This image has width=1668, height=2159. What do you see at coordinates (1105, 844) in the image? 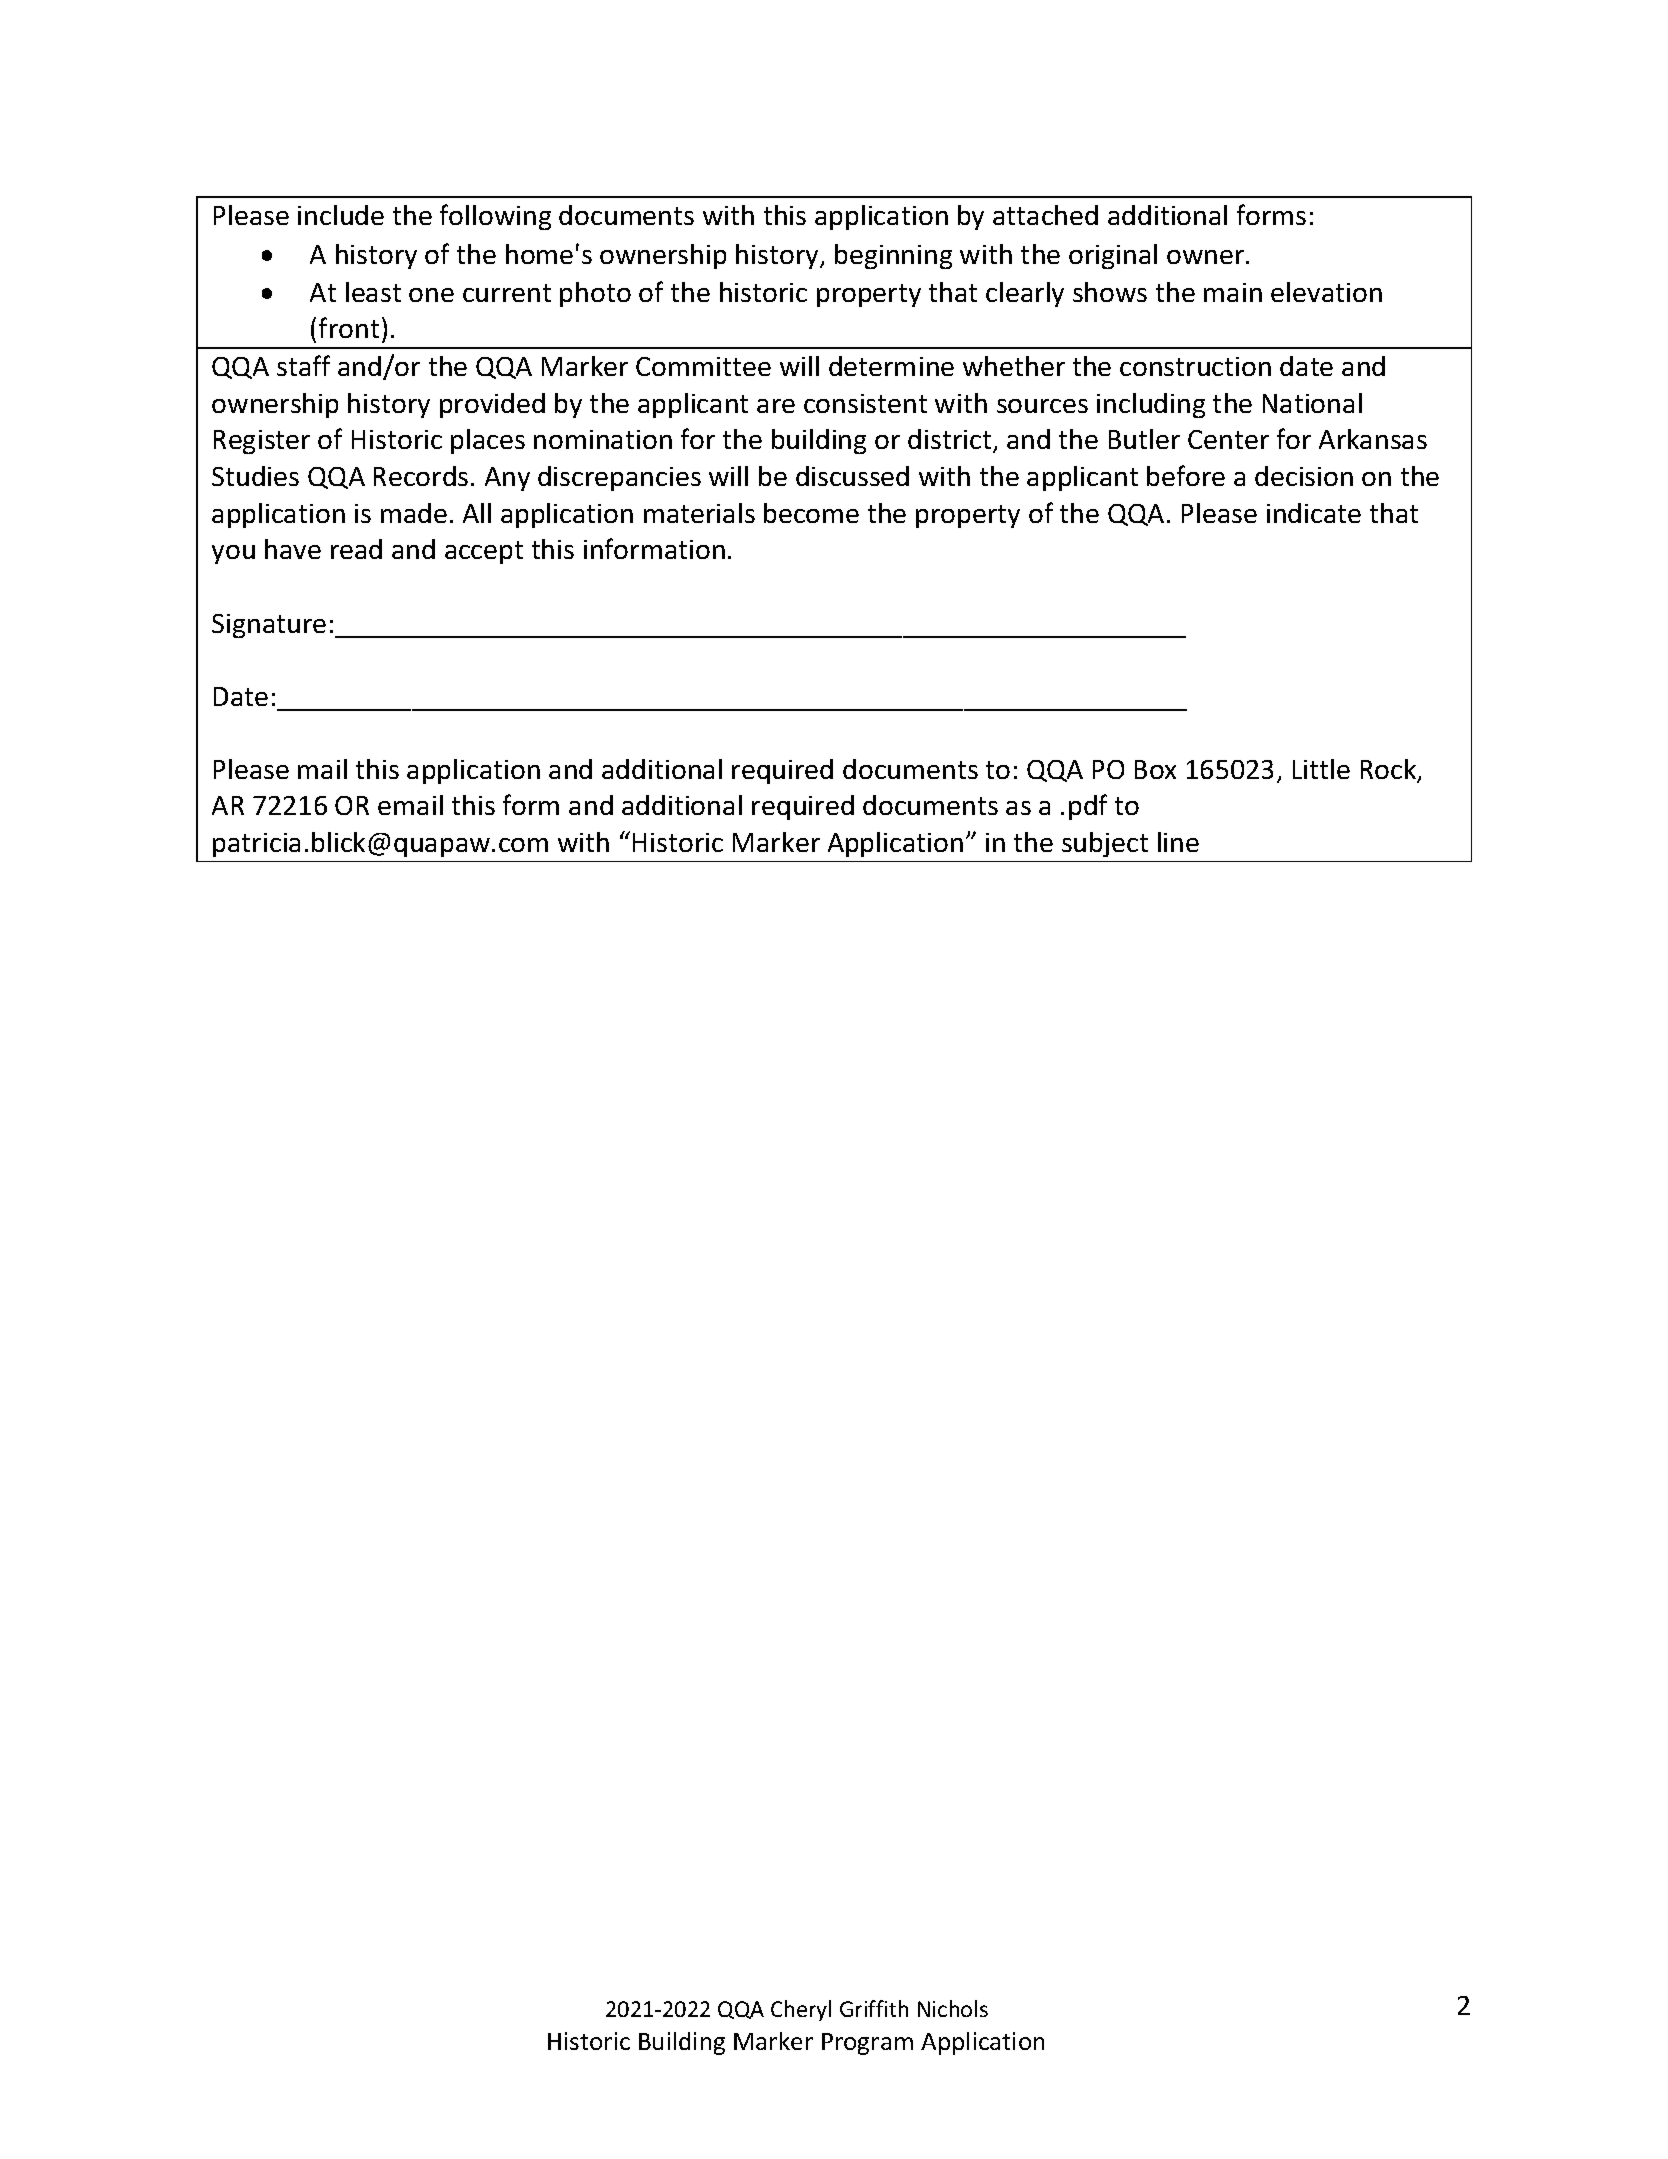
I see `subject` at bounding box center [1105, 844].
